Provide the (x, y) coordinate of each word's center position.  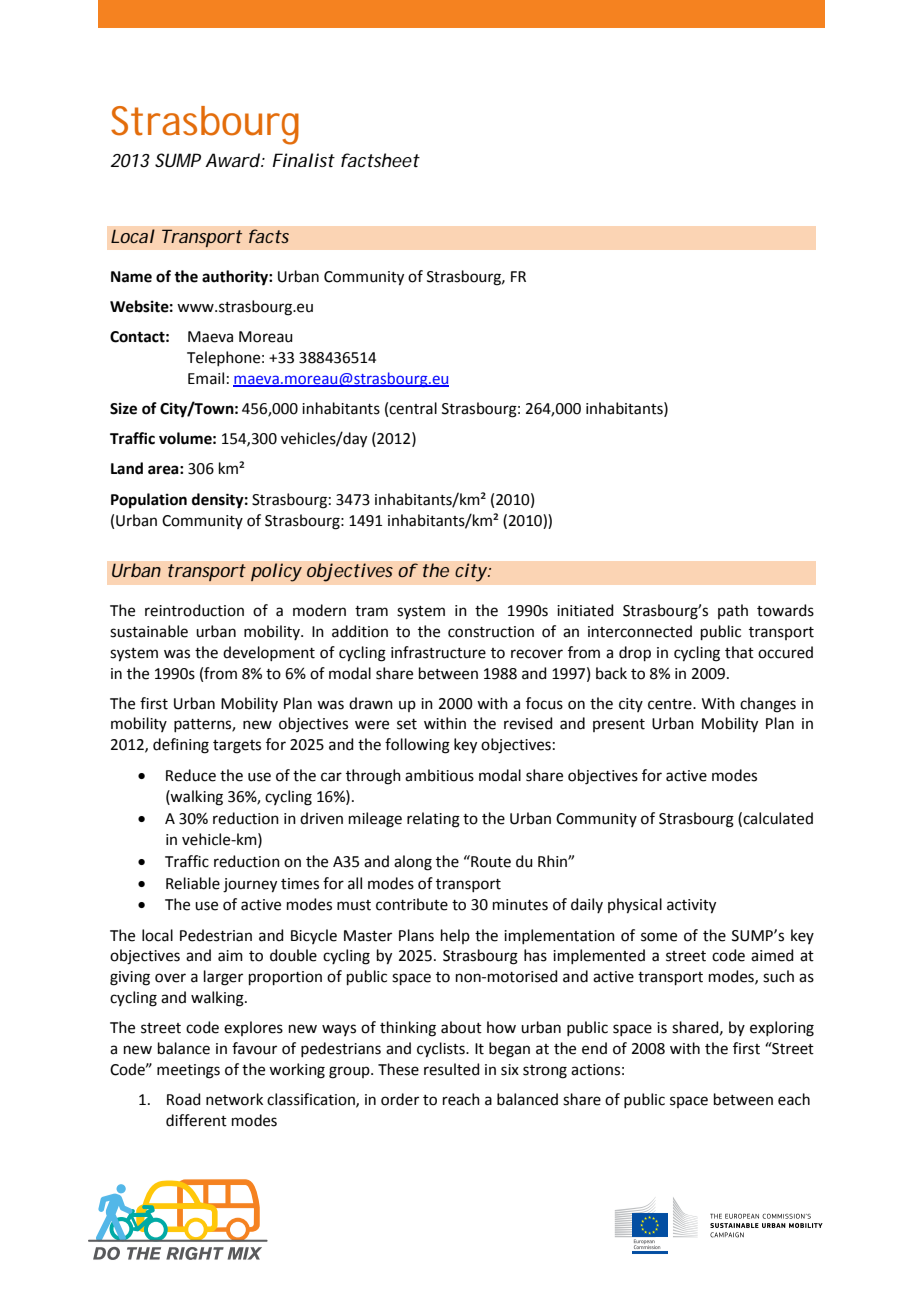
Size (123, 408)
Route (490, 861)
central (413, 408)
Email (206, 378)
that (739, 652)
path (733, 611)
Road (184, 1099)
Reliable (193, 883)
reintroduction (194, 610)
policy (276, 572)
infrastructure (438, 652)
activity (691, 906)
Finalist (303, 160)
